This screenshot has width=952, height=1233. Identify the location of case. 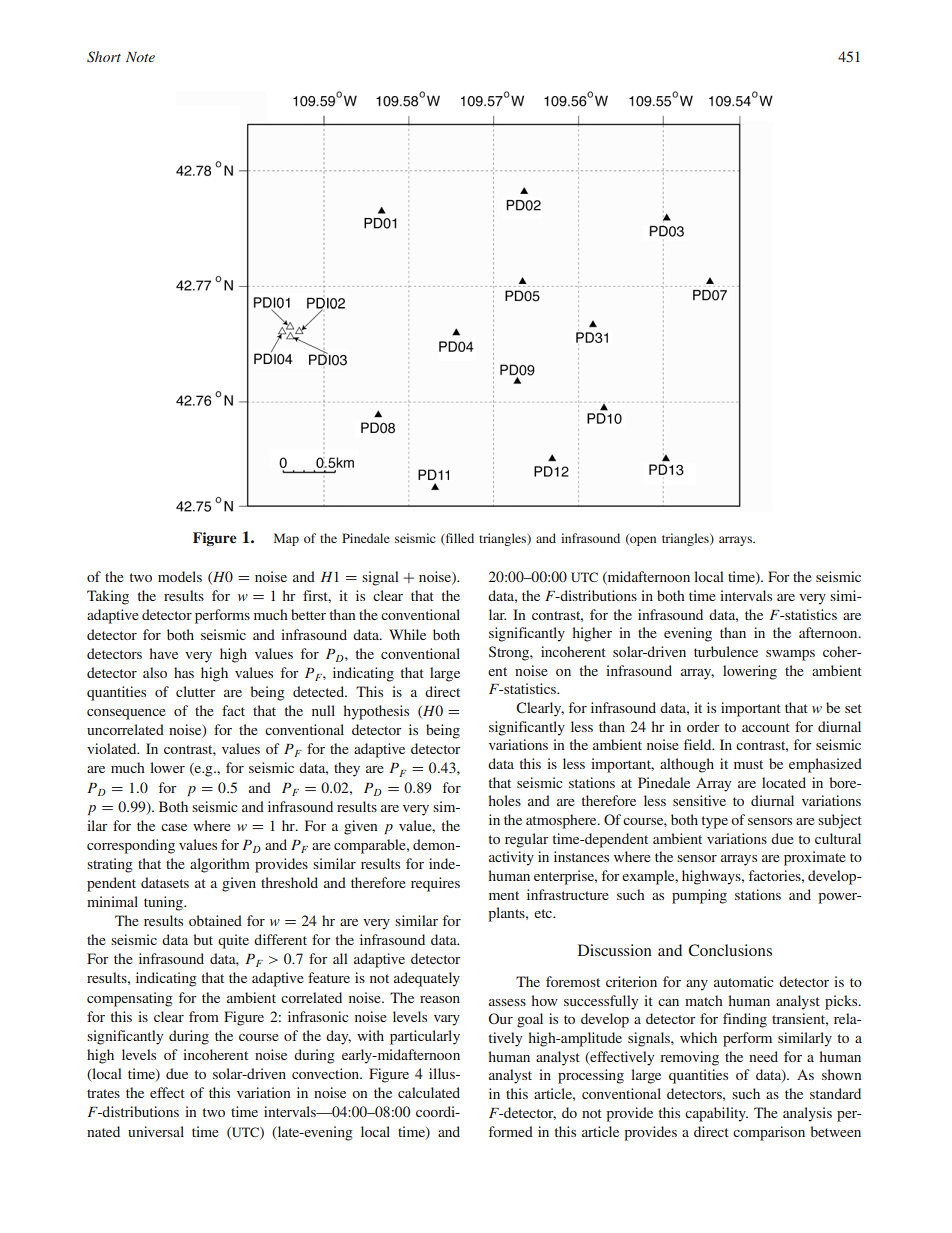
(174, 827).
